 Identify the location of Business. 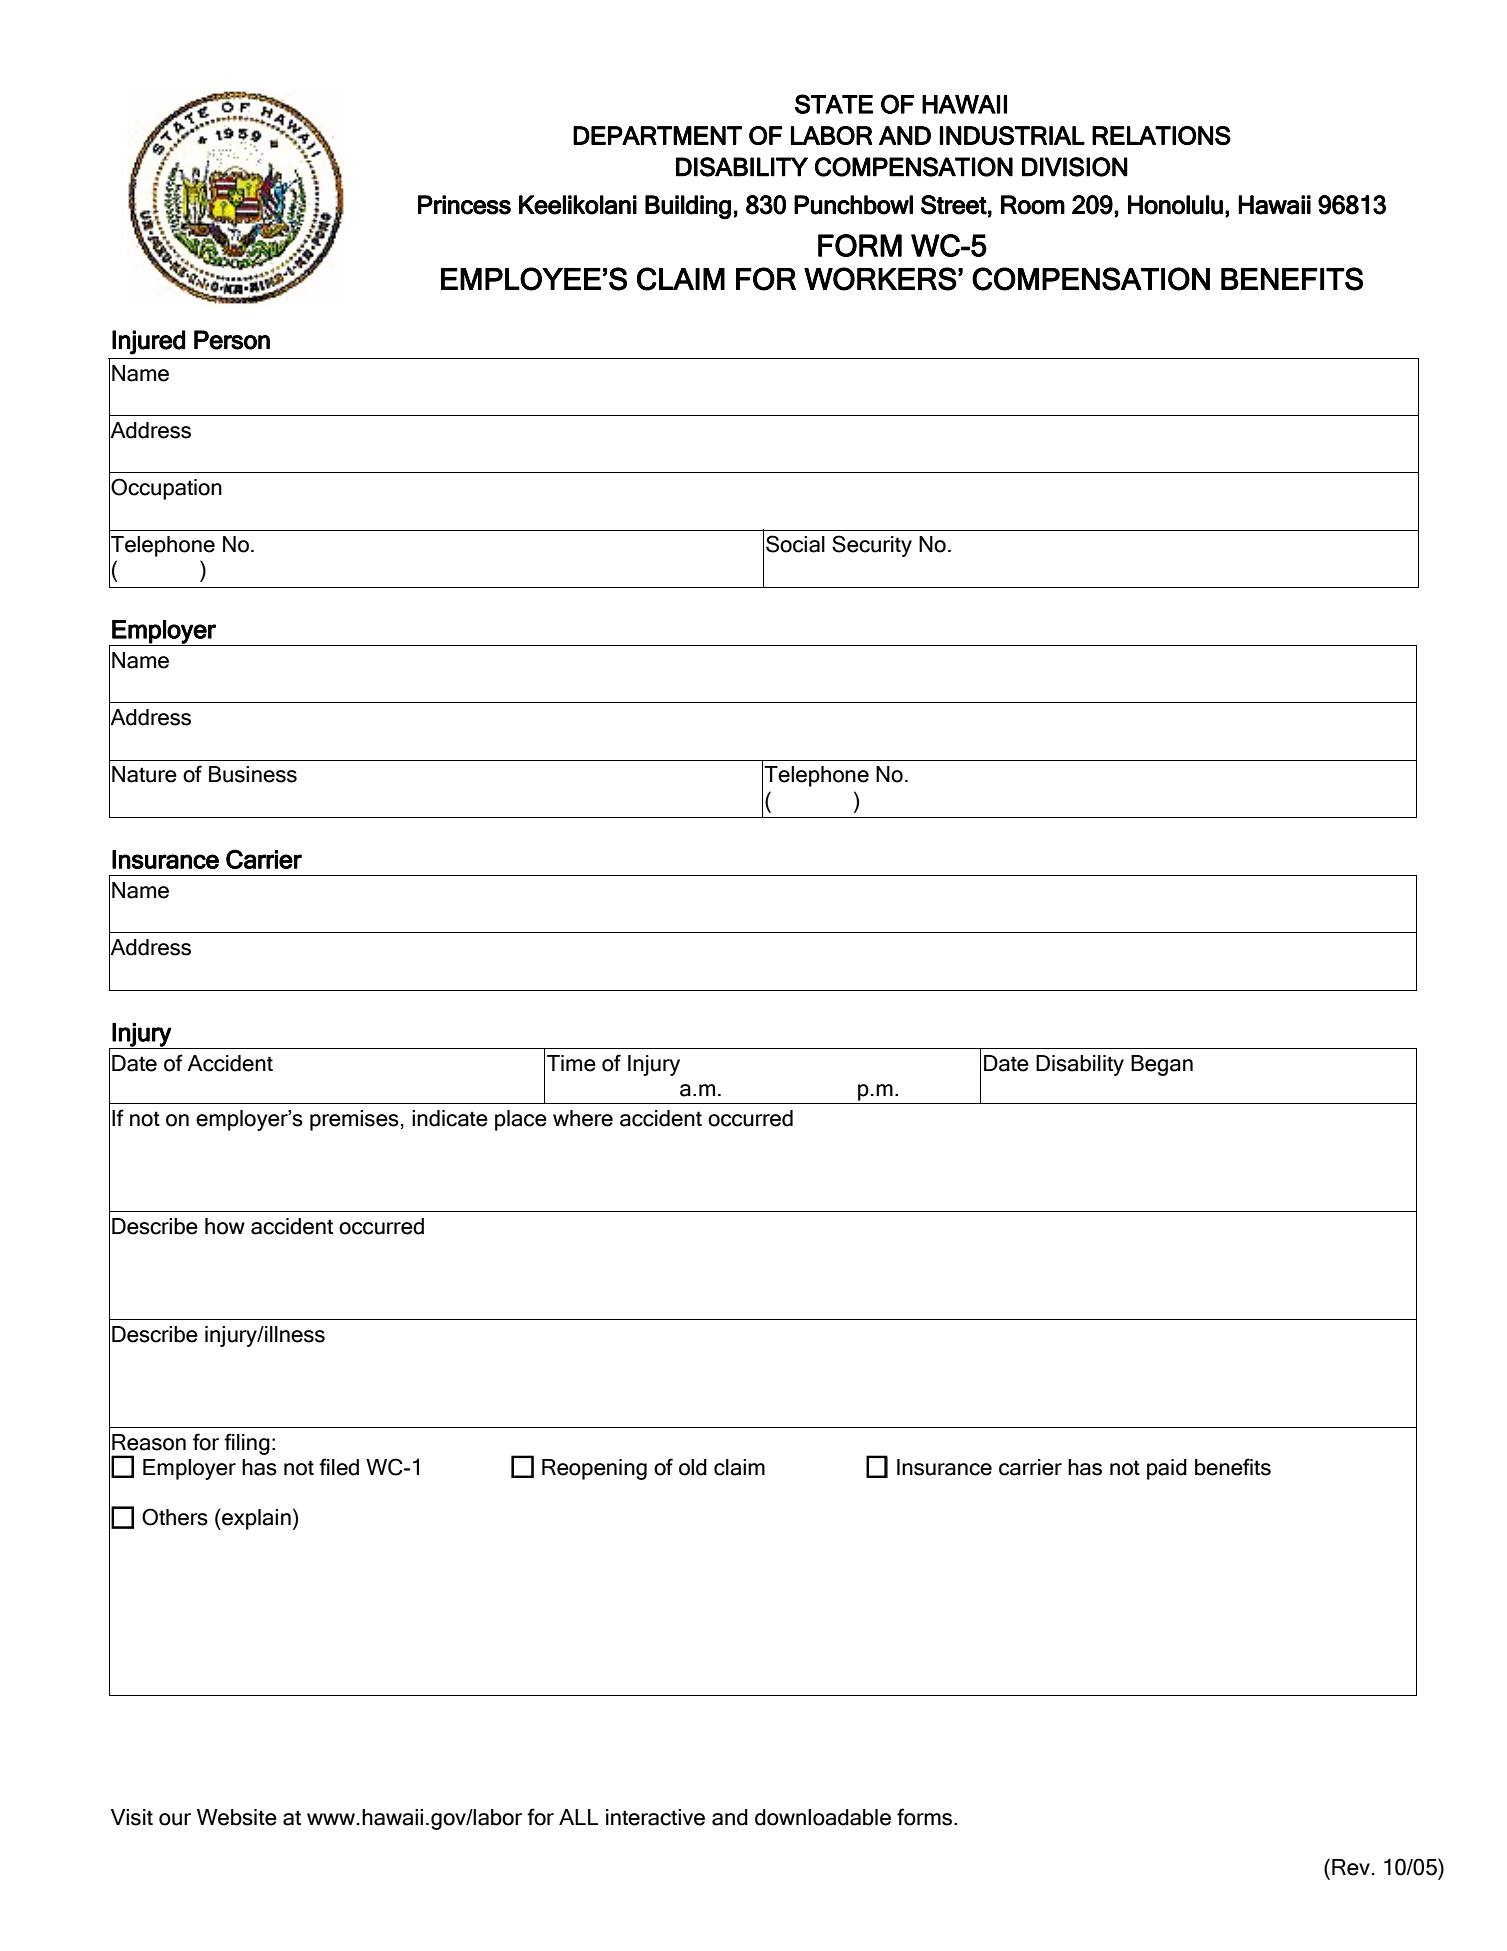
(253, 774).
